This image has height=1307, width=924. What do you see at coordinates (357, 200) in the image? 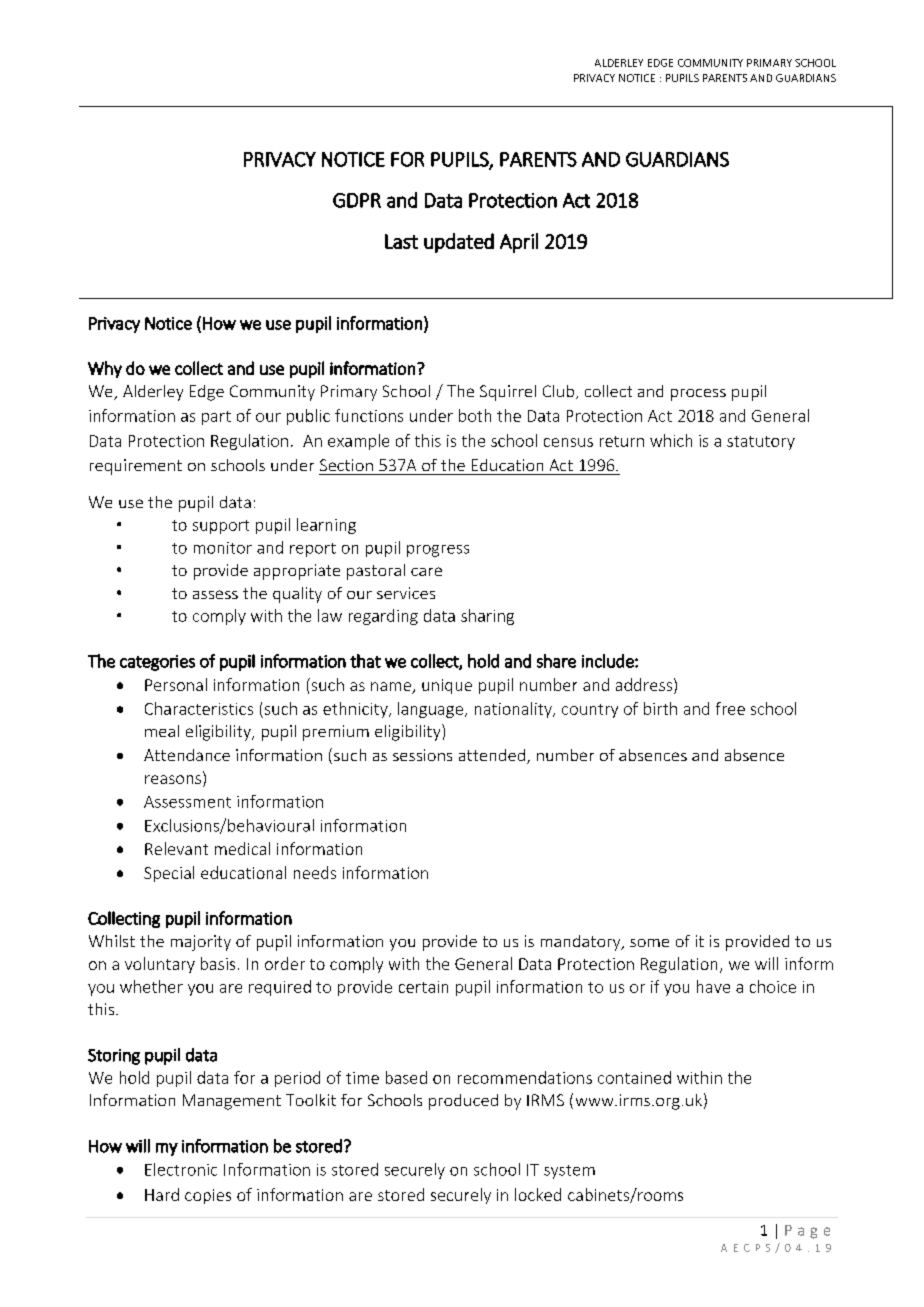
I see `GDPR` at bounding box center [357, 200].
